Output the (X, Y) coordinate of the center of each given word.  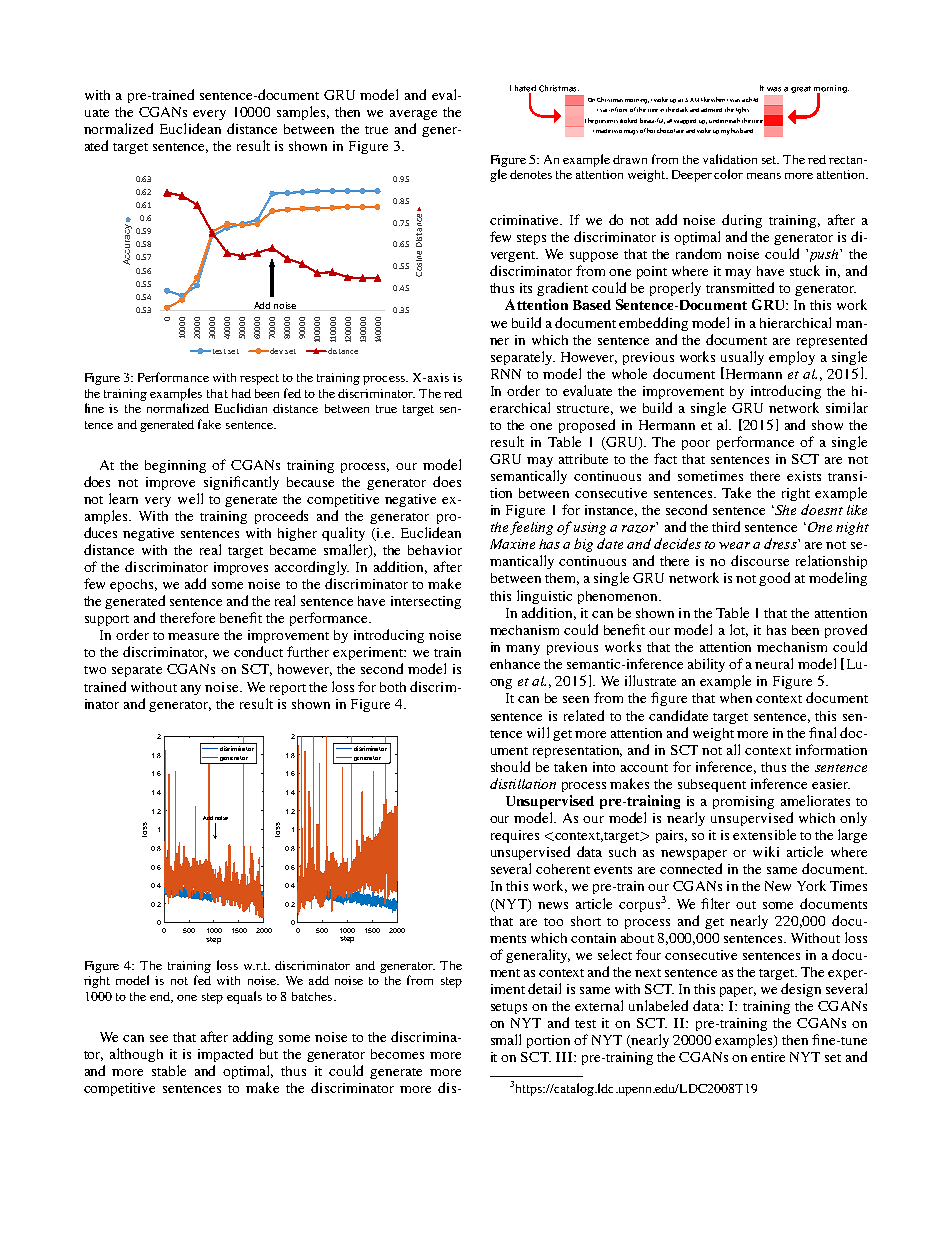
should (510, 766)
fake (209, 424)
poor (696, 445)
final (822, 732)
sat (603, 110)
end (161, 997)
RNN (506, 374)
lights (742, 110)
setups (509, 1008)
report (288, 689)
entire (768, 1057)
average (413, 115)
